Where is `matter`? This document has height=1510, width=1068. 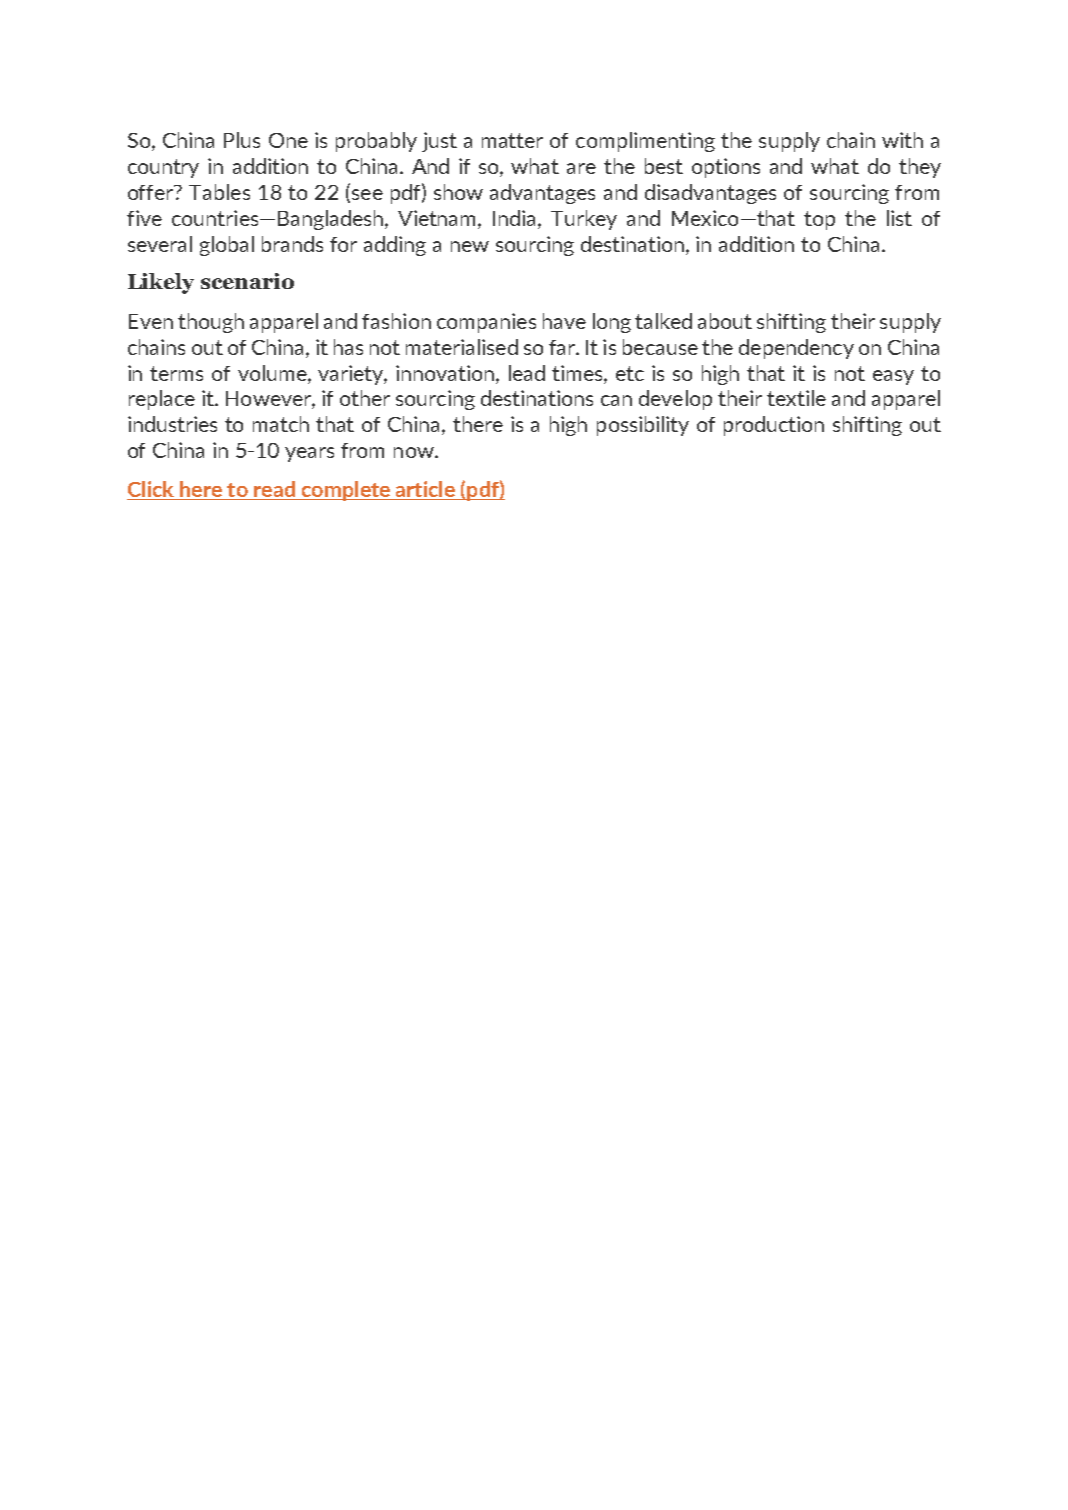
matter is located at coordinates (512, 140).
